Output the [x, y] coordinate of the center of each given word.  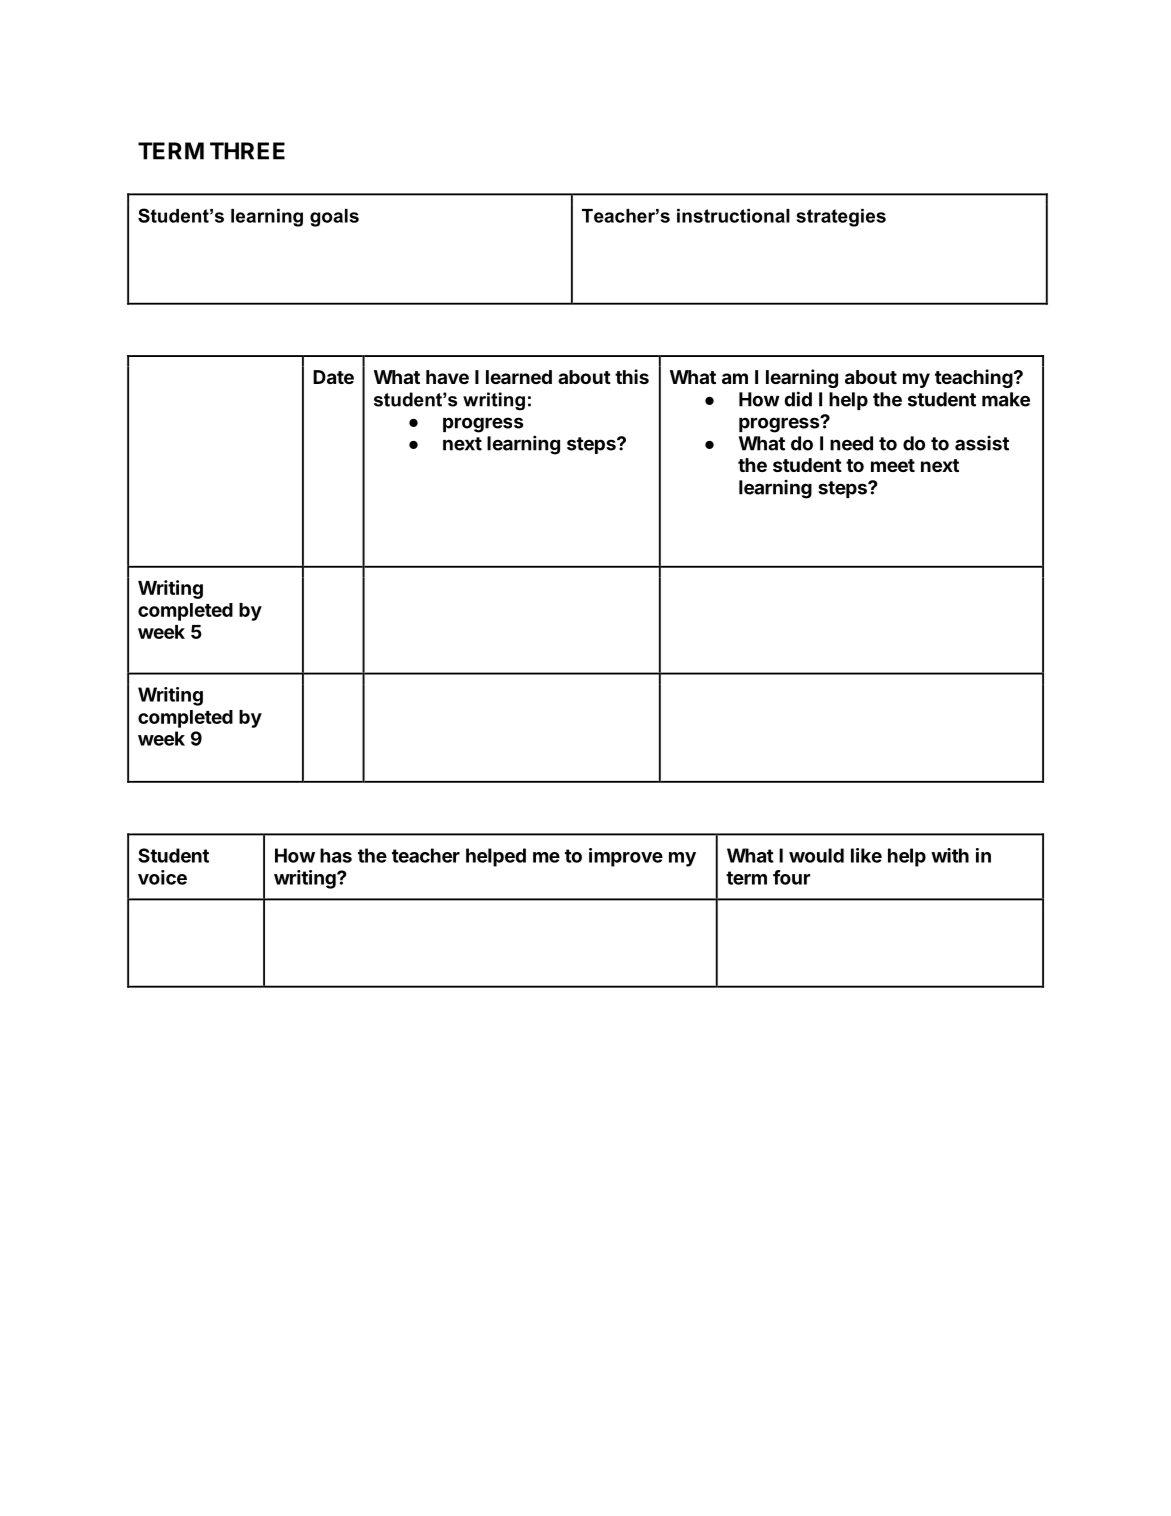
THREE [247, 151]
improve [626, 857]
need [851, 443]
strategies [841, 218]
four [791, 877]
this [632, 376]
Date [333, 377]
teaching [974, 378]
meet [893, 465]
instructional [733, 216]
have [447, 377]
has [336, 855]
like [866, 855]
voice [162, 877]
